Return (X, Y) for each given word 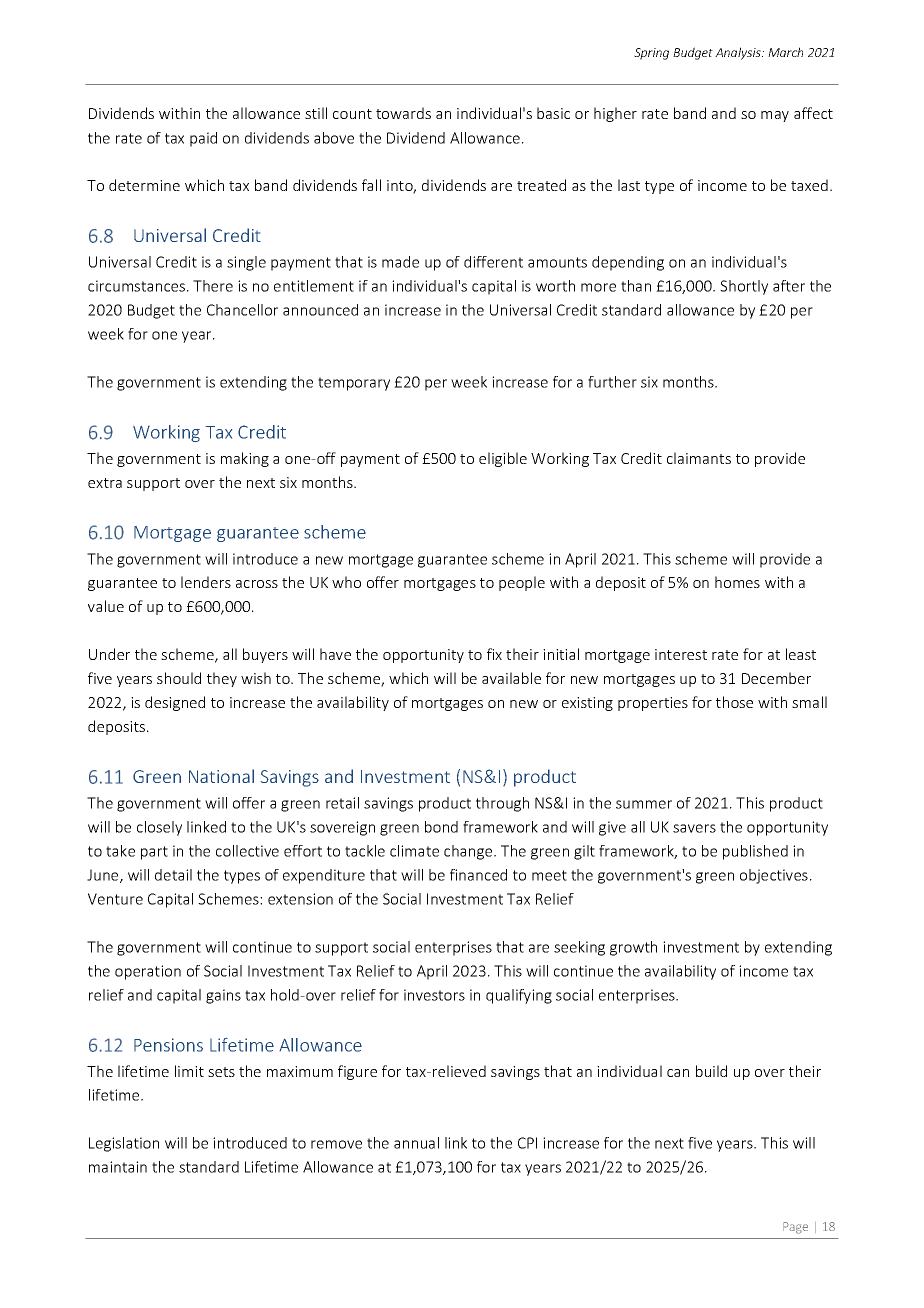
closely (159, 828)
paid (203, 139)
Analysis (739, 53)
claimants (699, 458)
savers (694, 828)
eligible (503, 459)
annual (416, 1143)
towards (403, 113)
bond (441, 827)
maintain (118, 1167)
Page (795, 1228)
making (245, 459)
